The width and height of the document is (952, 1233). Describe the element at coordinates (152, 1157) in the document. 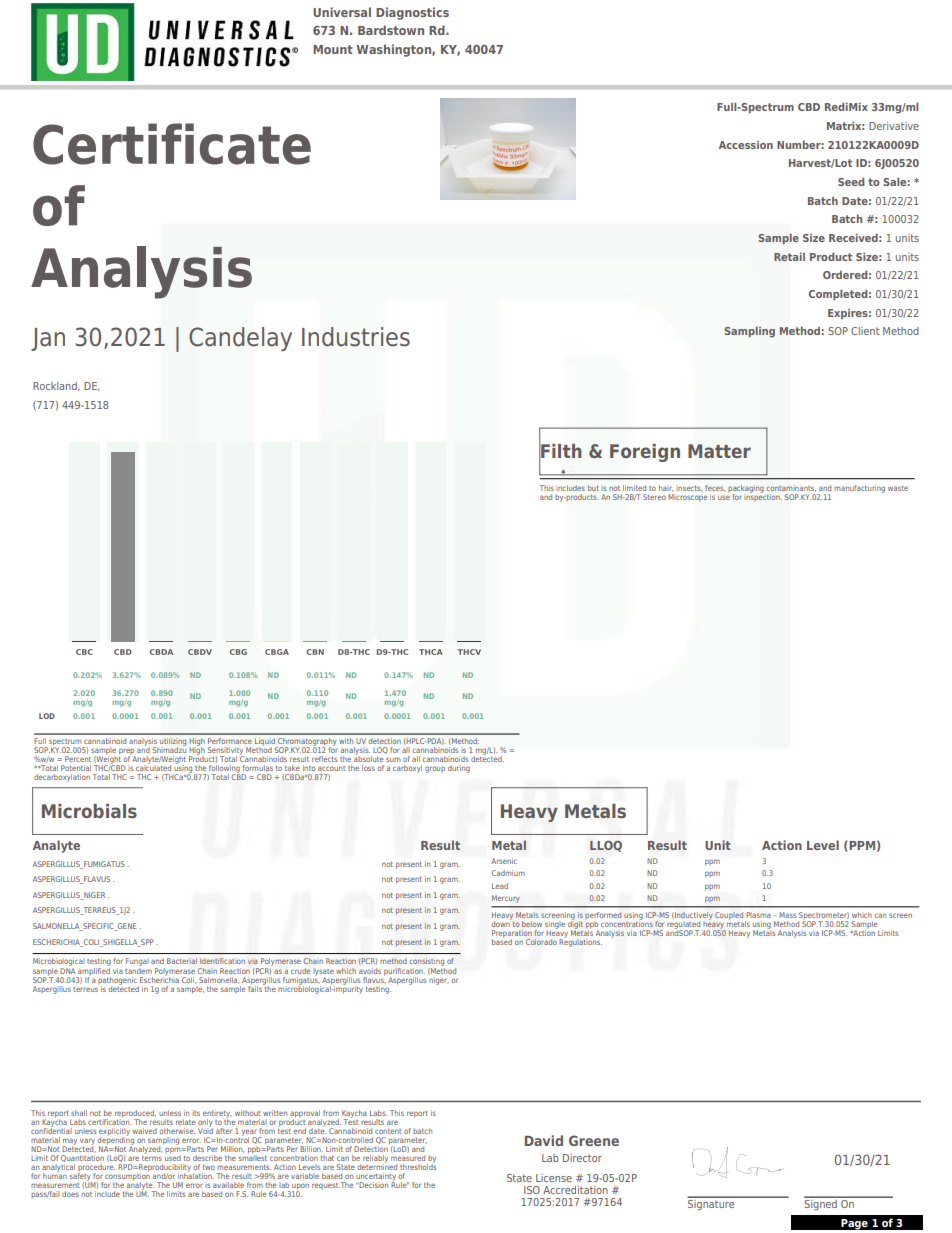

I see `terms` at that location.
